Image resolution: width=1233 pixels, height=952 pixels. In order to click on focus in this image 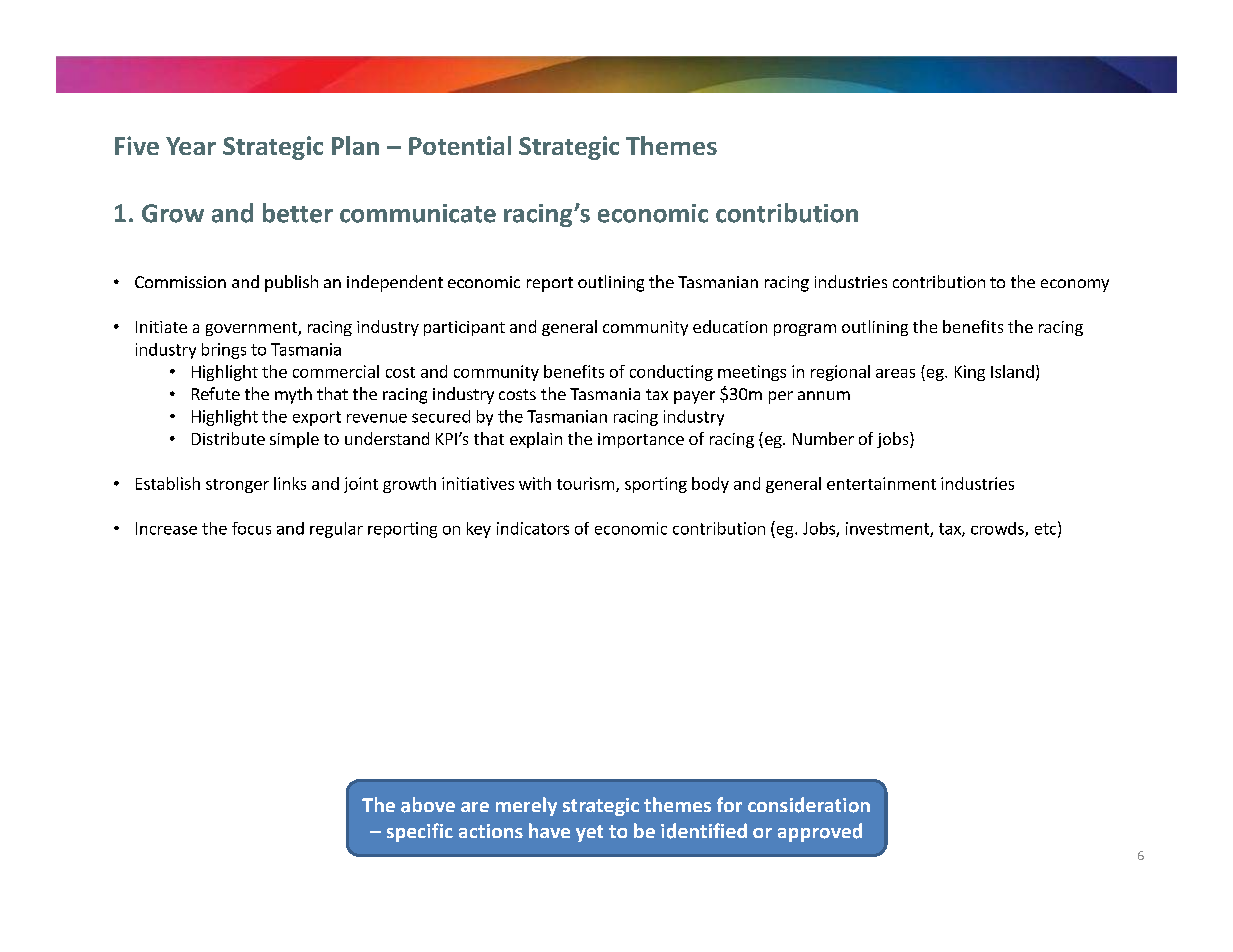, I will do `click(251, 528)`.
